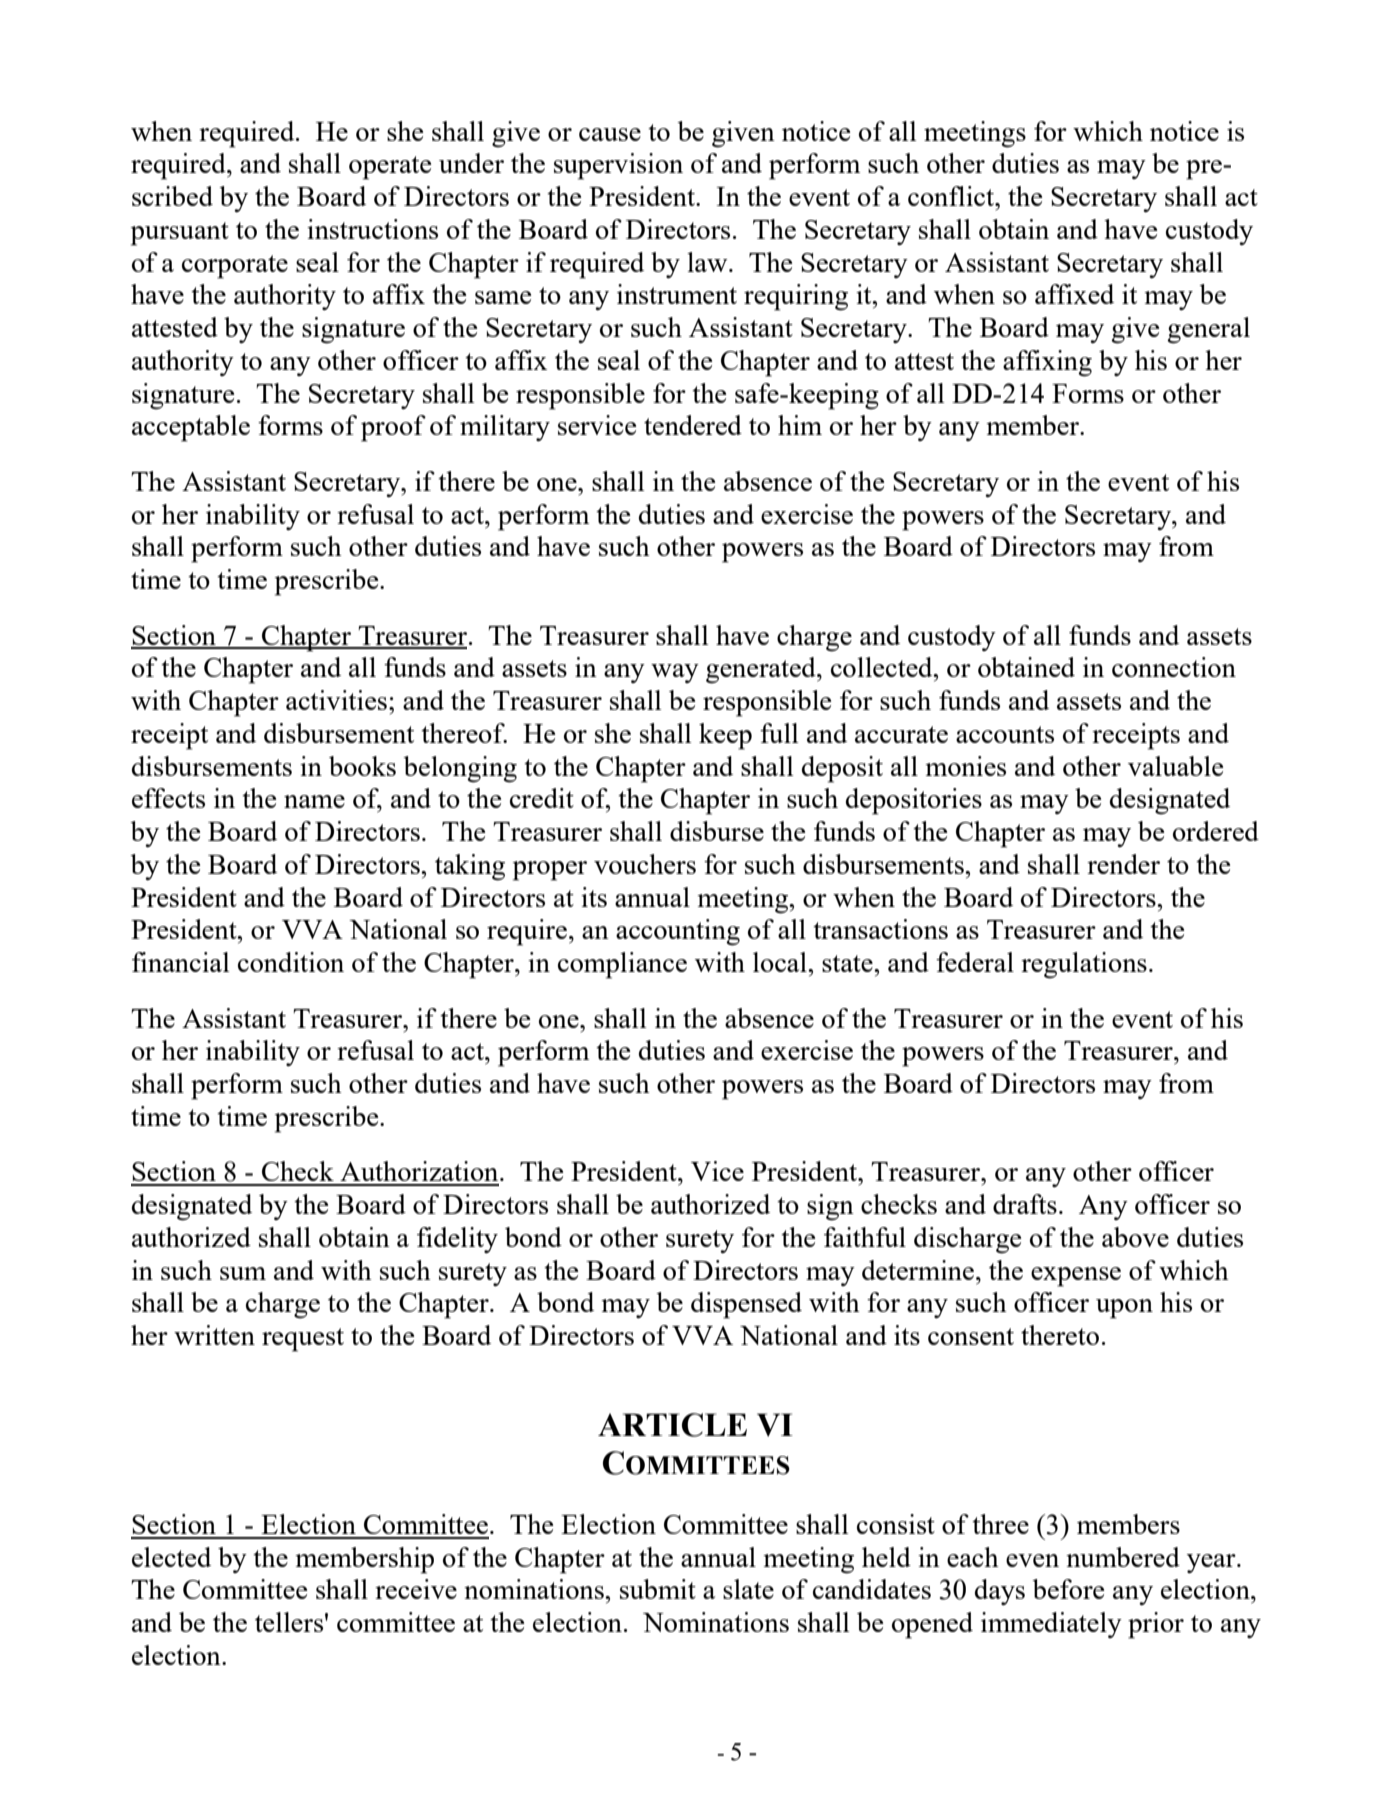 The height and width of the screenshot is (1802, 1392). Describe the element at coordinates (1123, 864) in the screenshot. I see `render` at that location.
